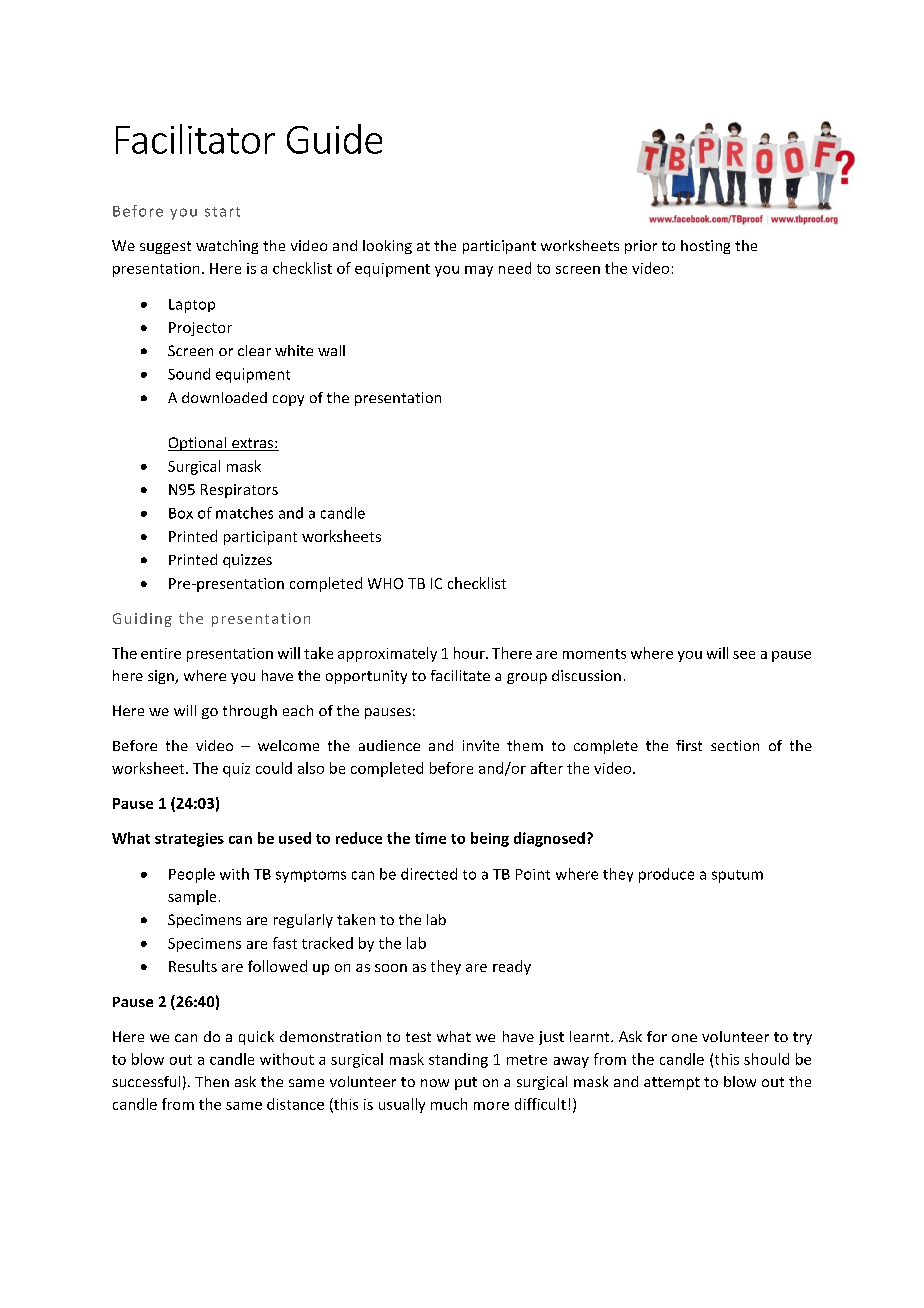  Describe the element at coordinates (705, 247) in the document. I see `hosting` at that location.
